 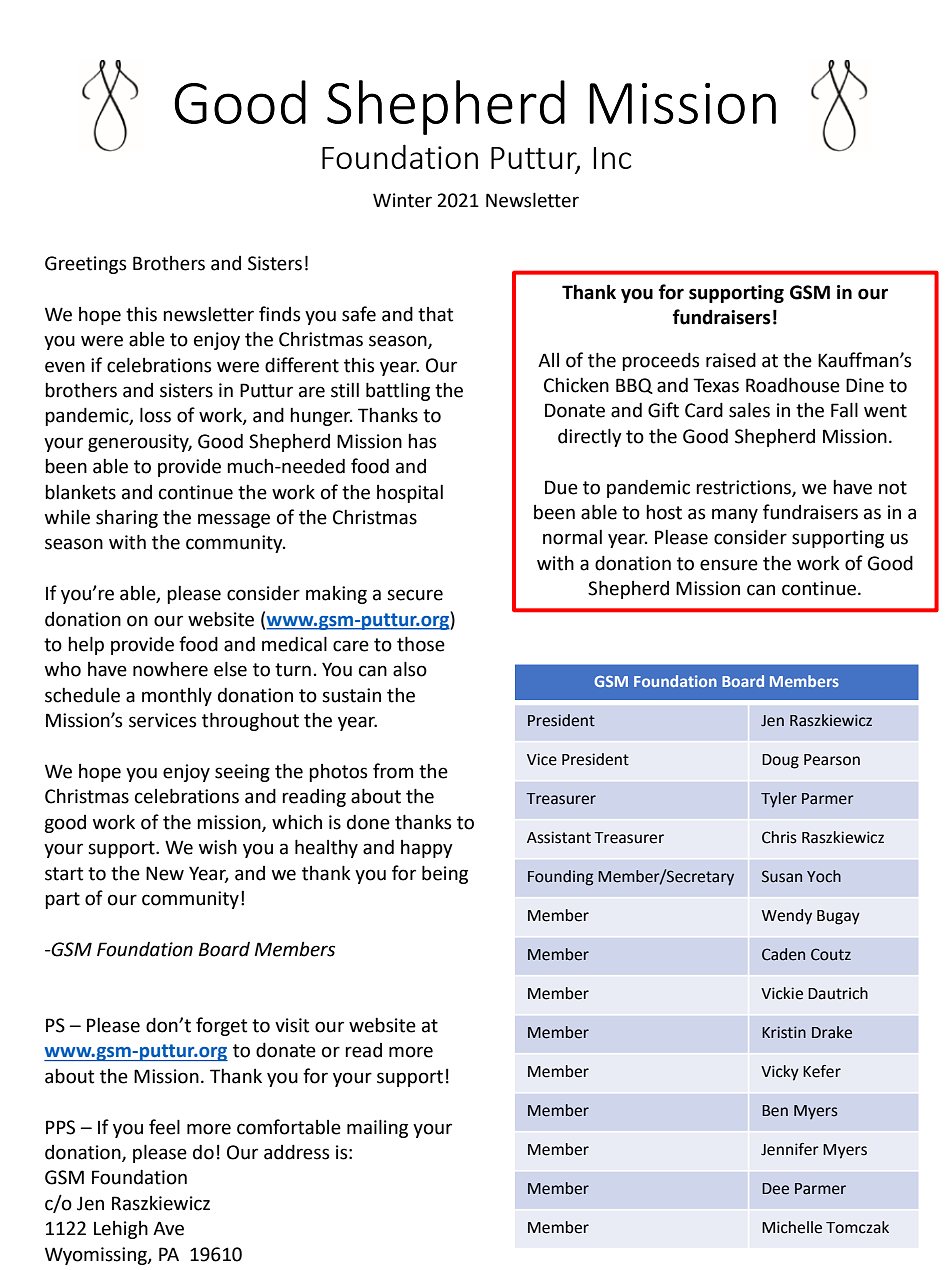 What do you see at coordinates (780, 761) in the screenshot?
I see `Doug` at bounding box center [780, 761].
